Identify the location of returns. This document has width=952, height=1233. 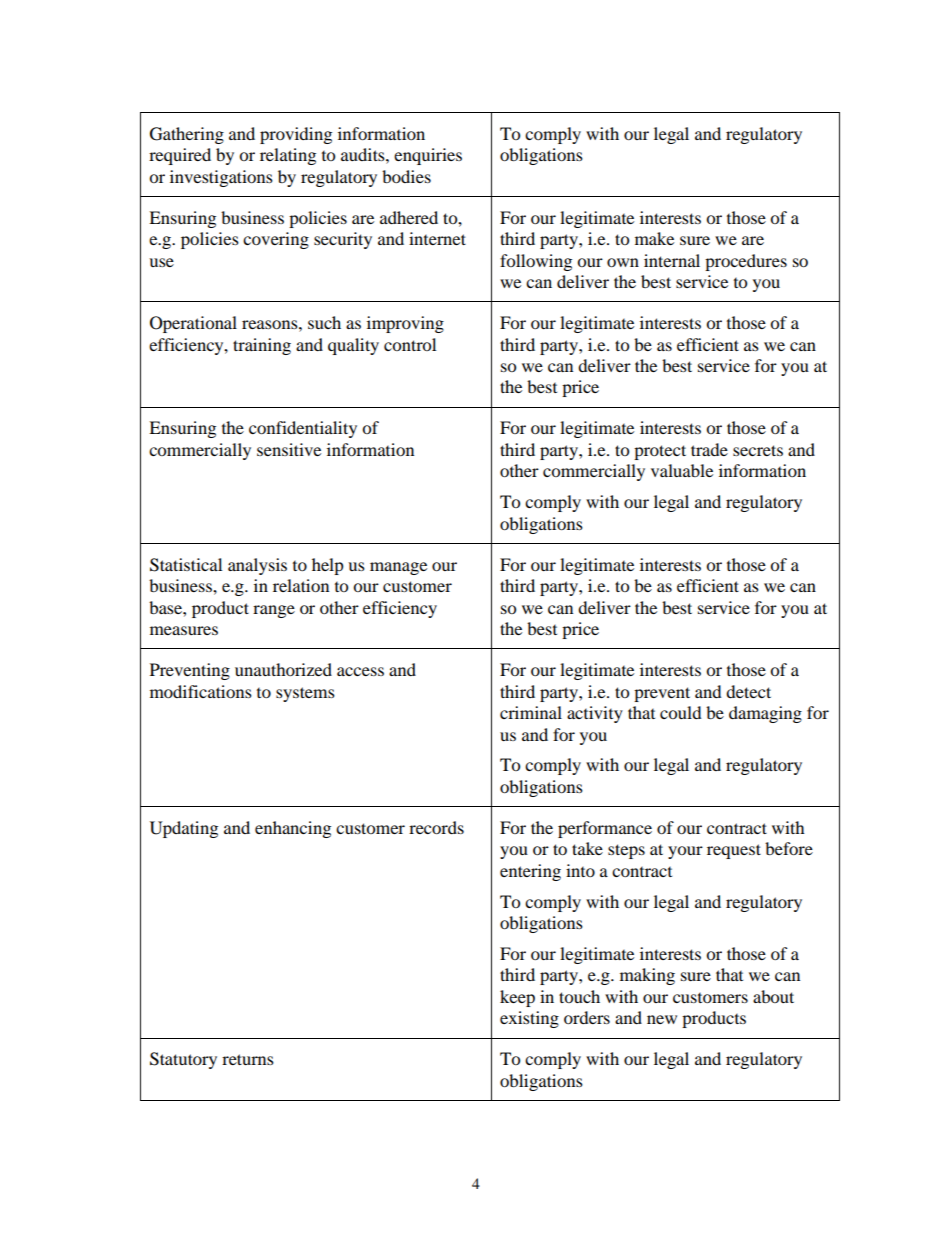
(248, 1059).
